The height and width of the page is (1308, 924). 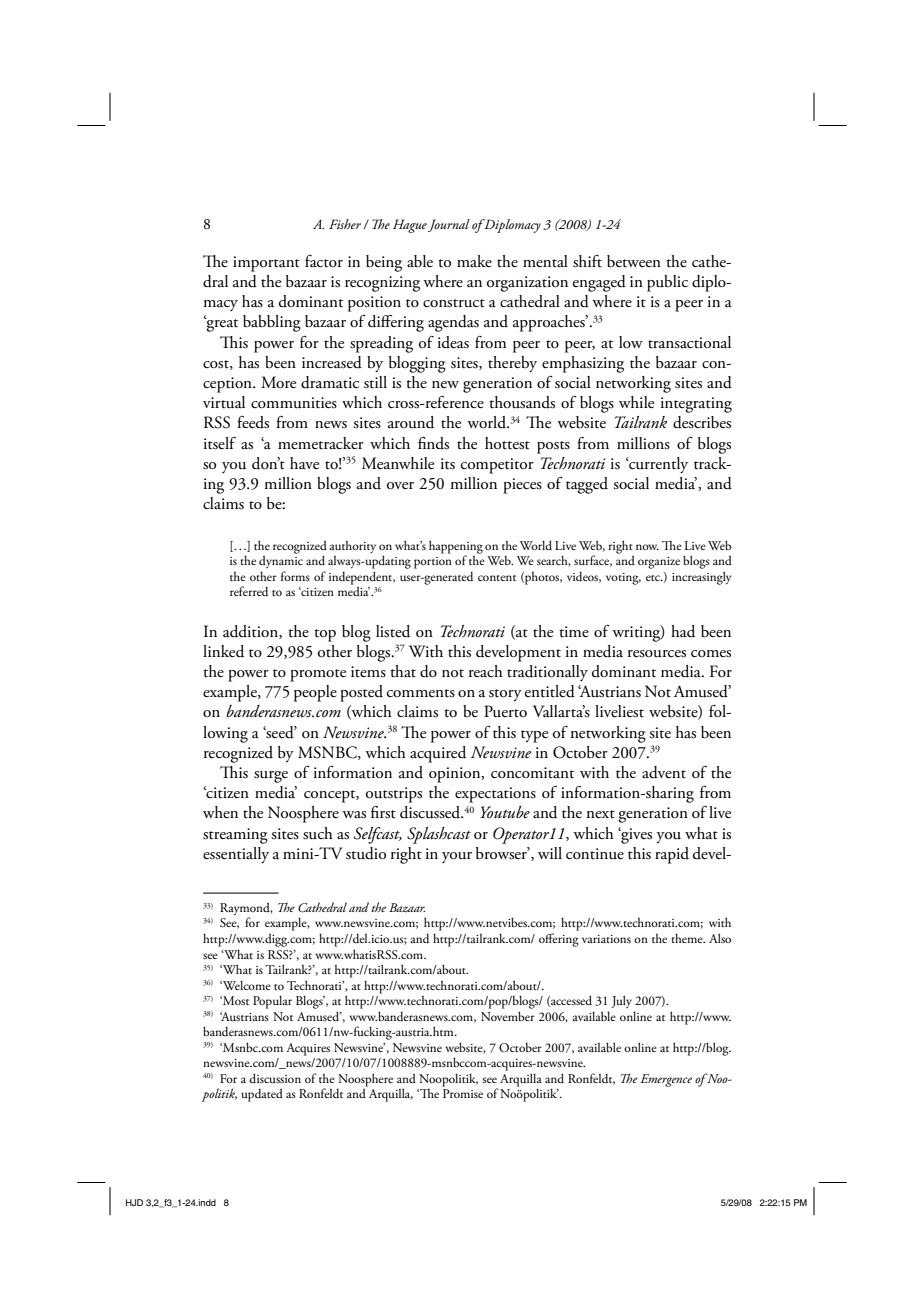 I want to click on discussion, so click(x=275, y=1078).
